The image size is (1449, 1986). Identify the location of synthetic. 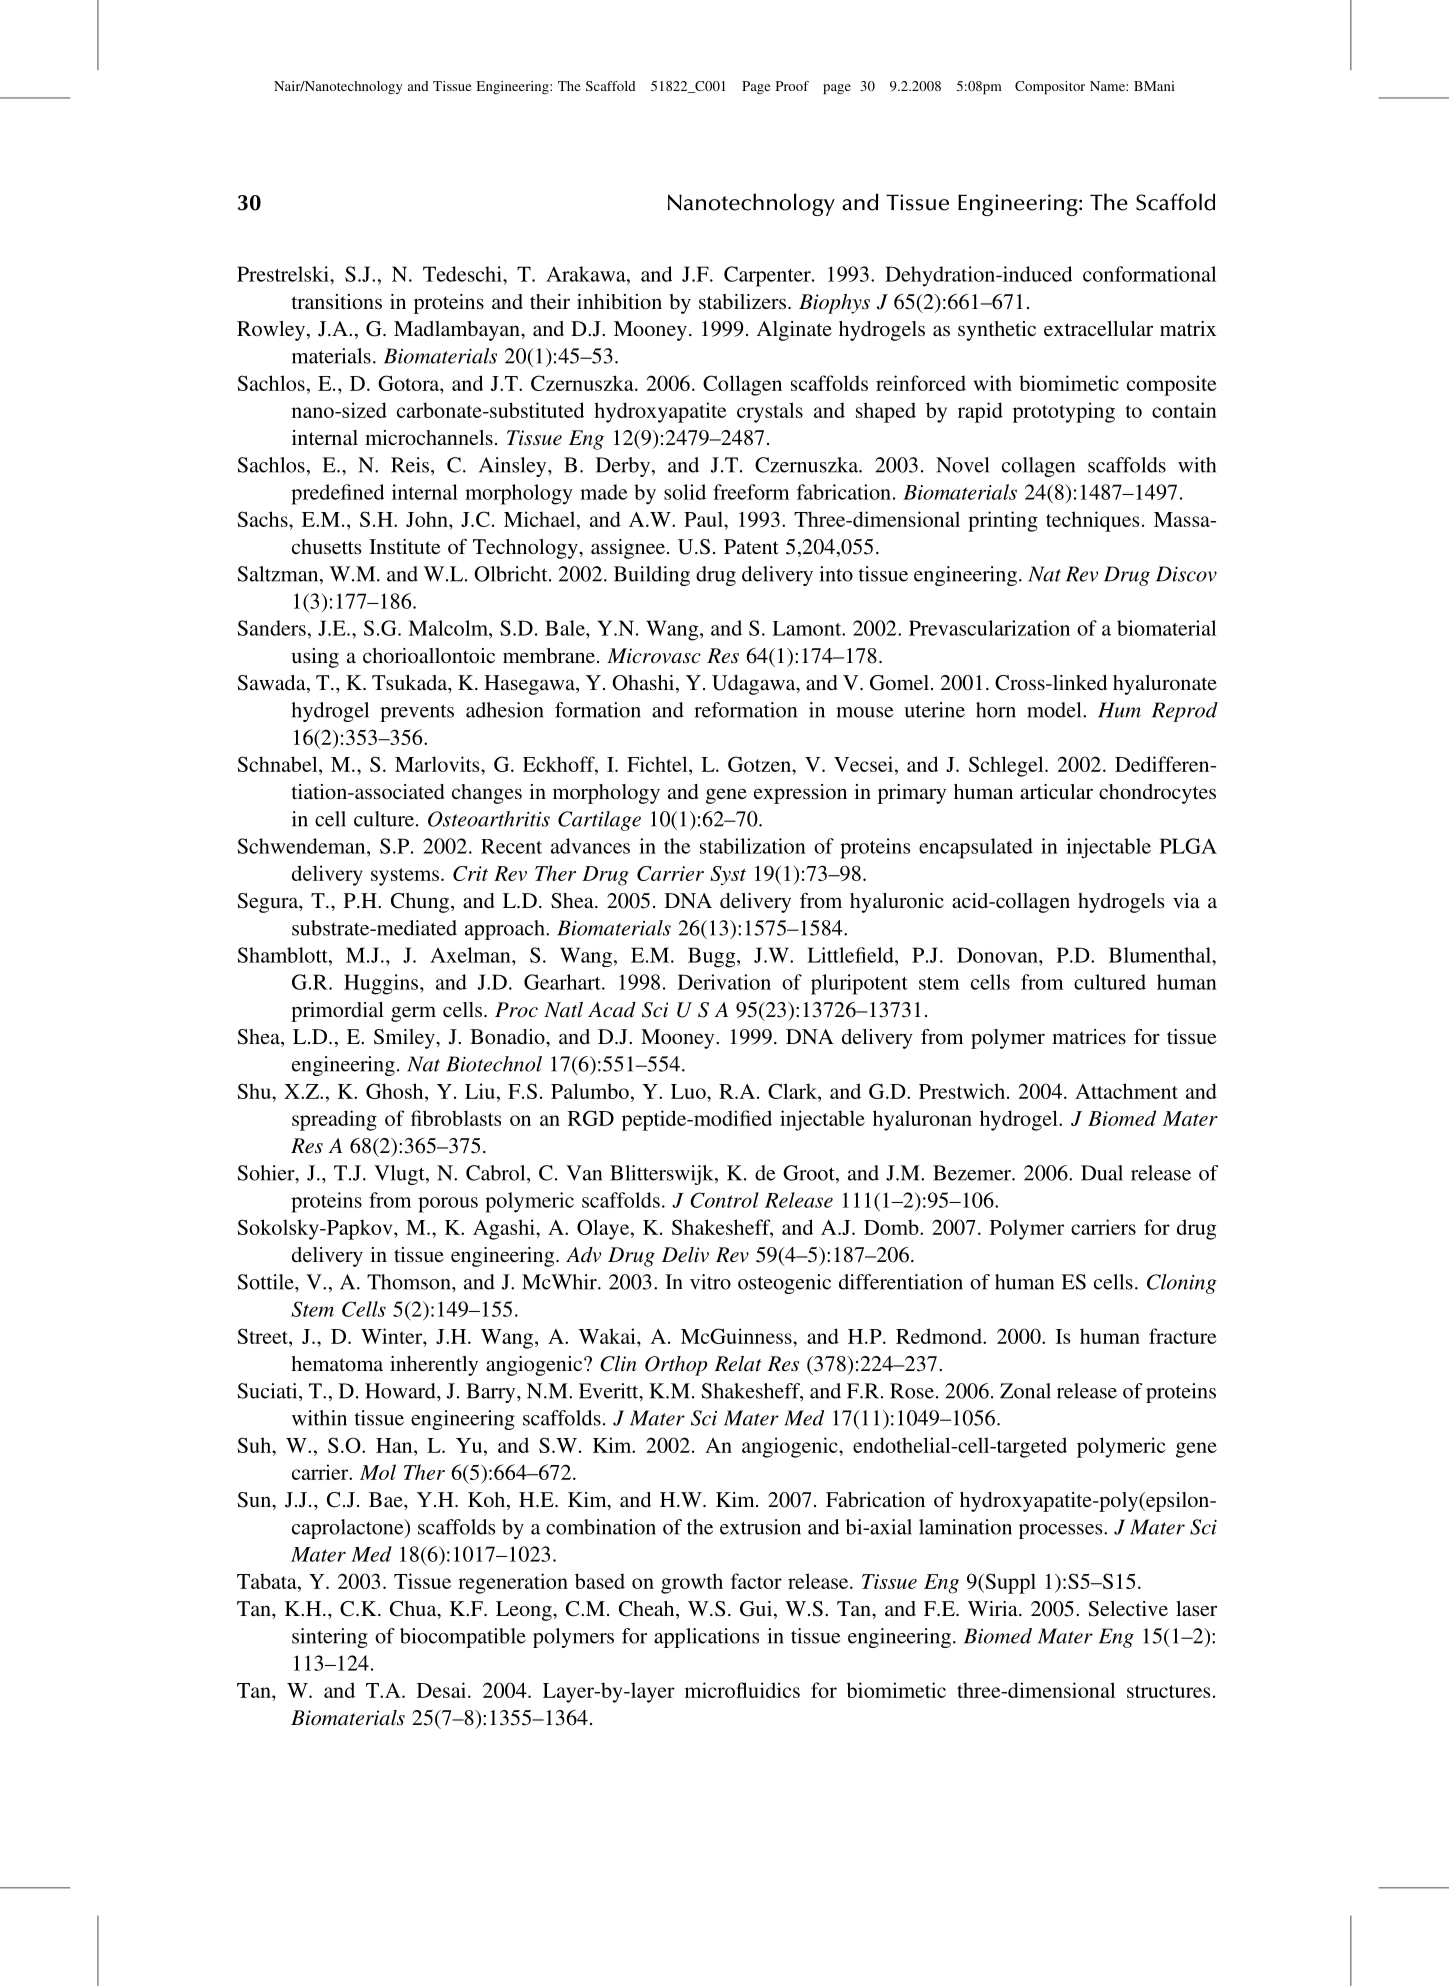
(997, 331).
